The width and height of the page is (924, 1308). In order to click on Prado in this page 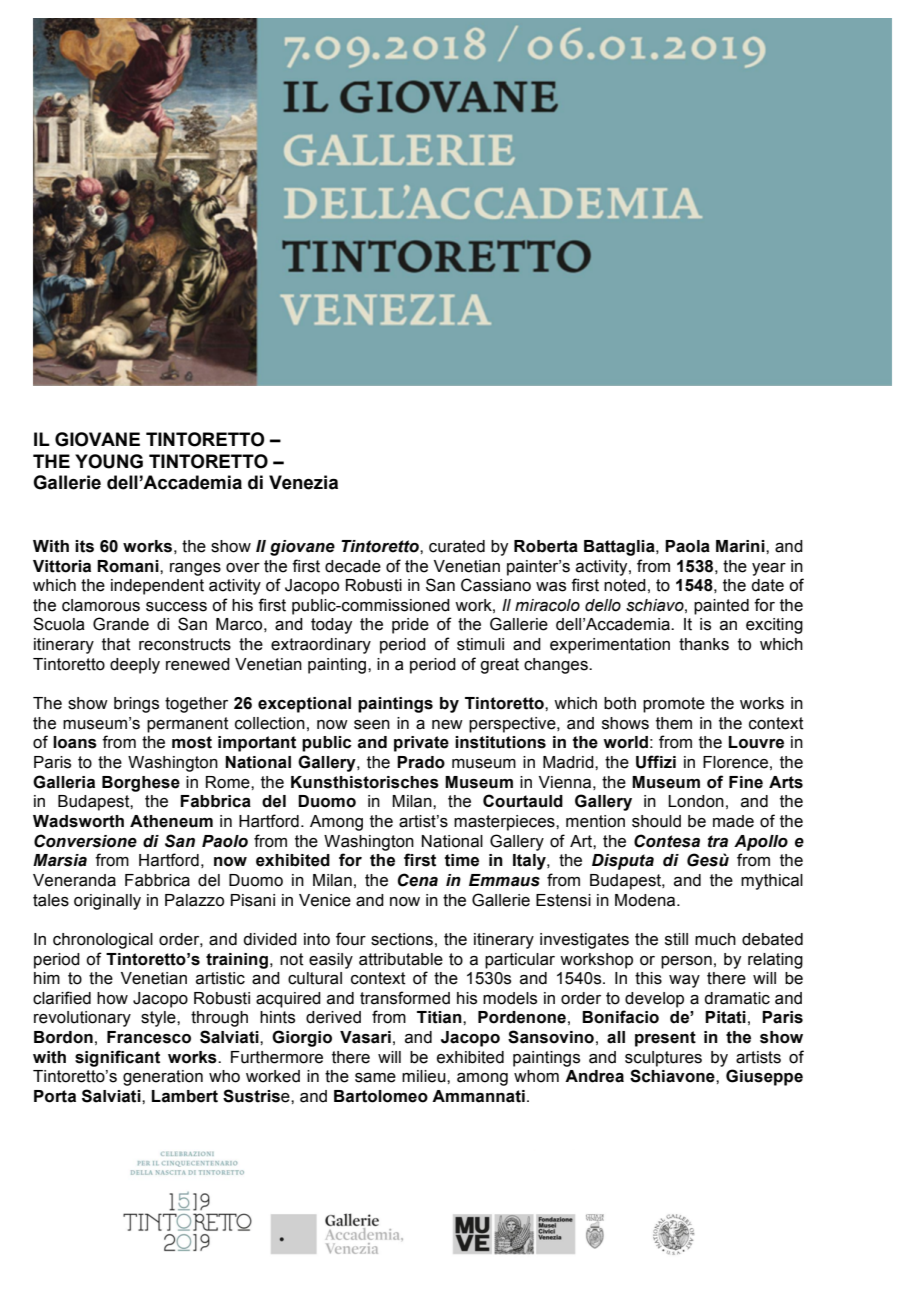, I will do `click(421, 762)`.
